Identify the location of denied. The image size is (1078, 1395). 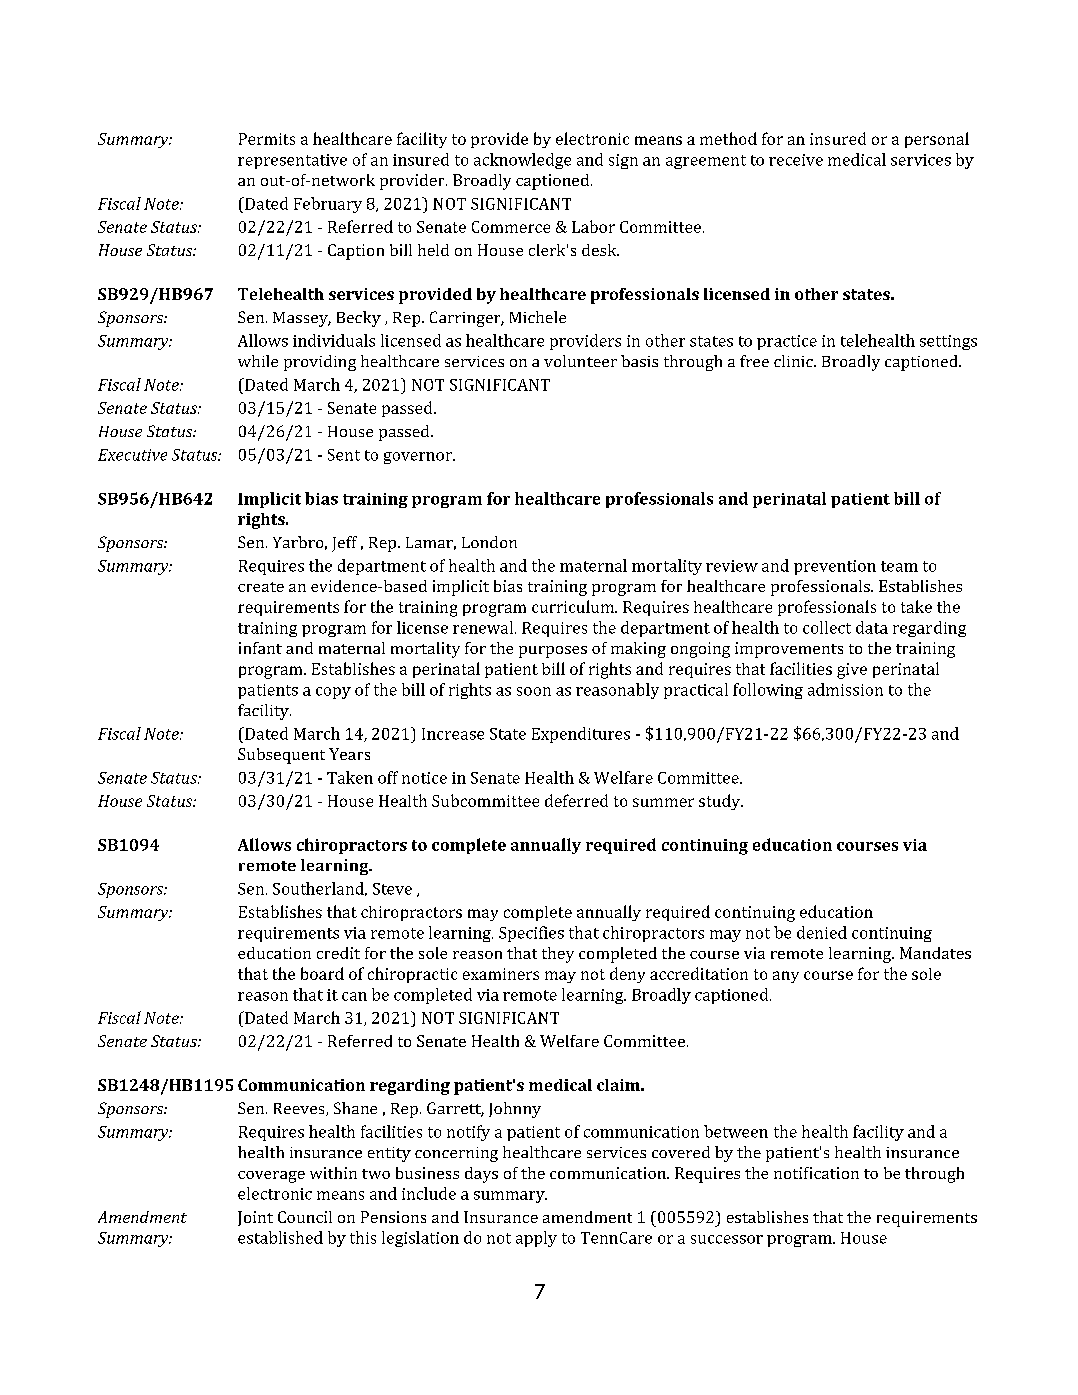
(822, 932).
